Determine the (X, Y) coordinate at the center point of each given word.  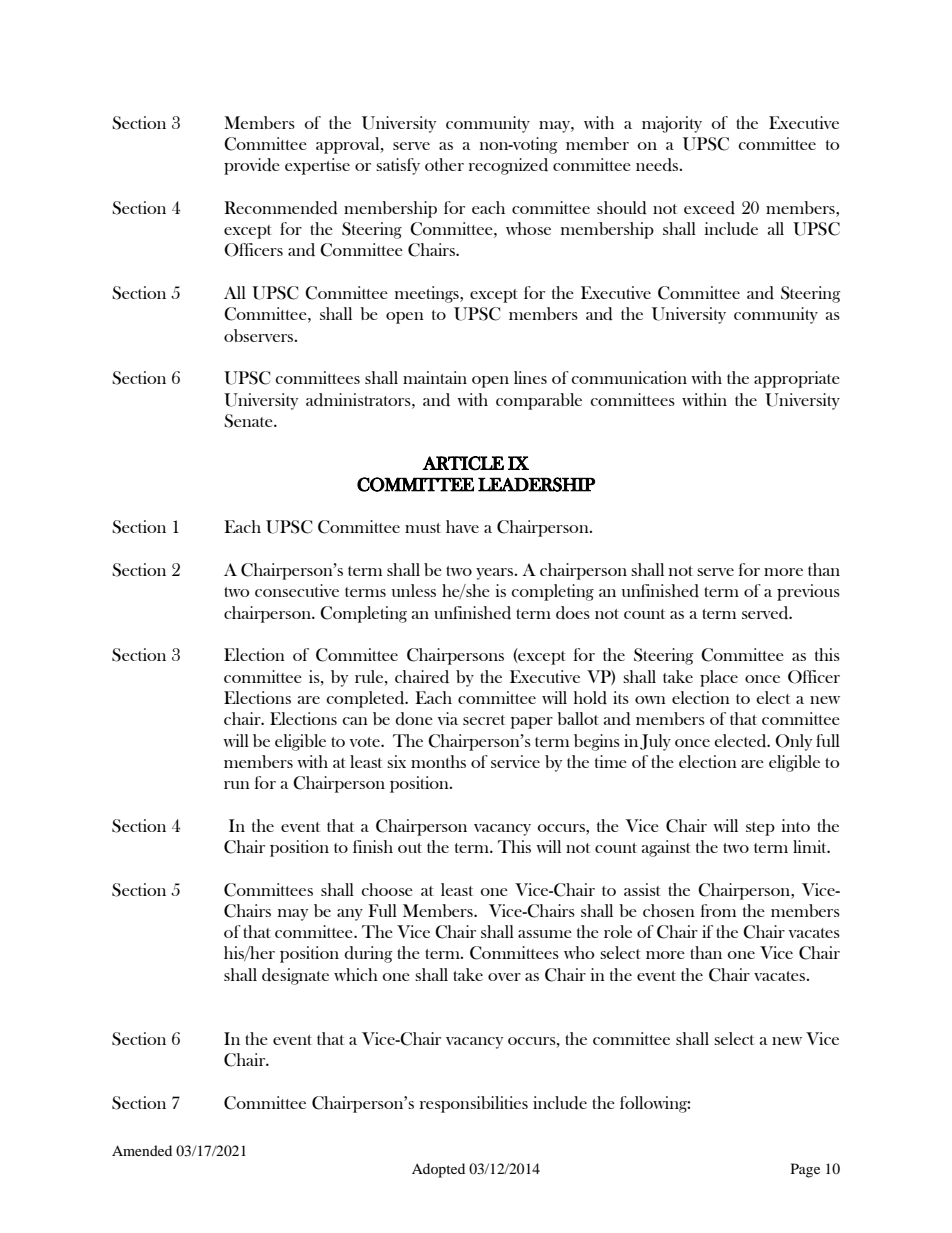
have (462, 526)
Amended (142, 1150)
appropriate (797, 379)
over (504, 977)
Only (793, 742)
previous (808, 592)
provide (252, 166)
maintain (435, 377)
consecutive (297, 590)
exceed (709, 208)
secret (484, 720)
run (237, 785)
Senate (249, 421)
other (444, 164)
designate (295, 976)
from (718, 910)
